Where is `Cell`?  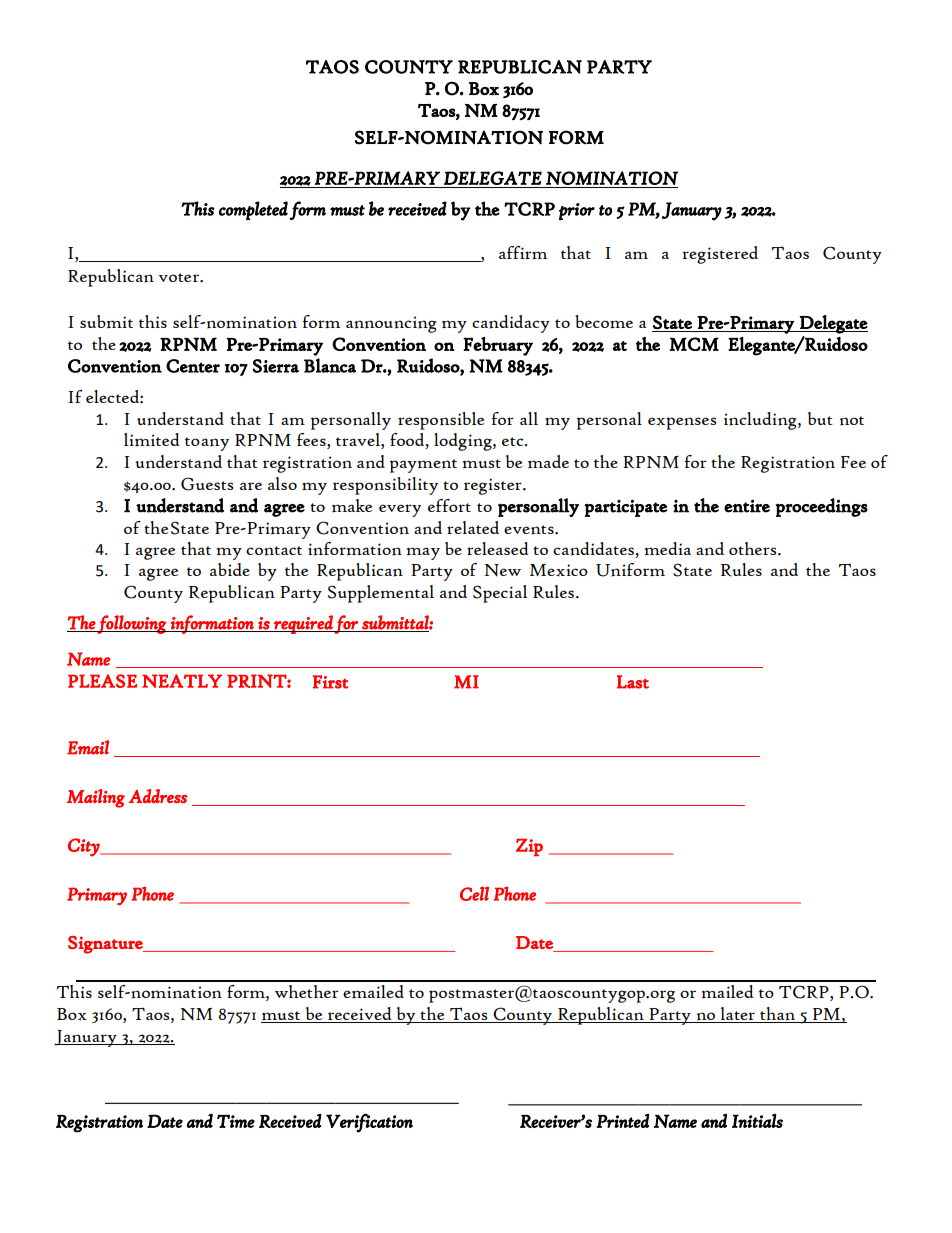 Cell is located at coordinates (474, 893).
